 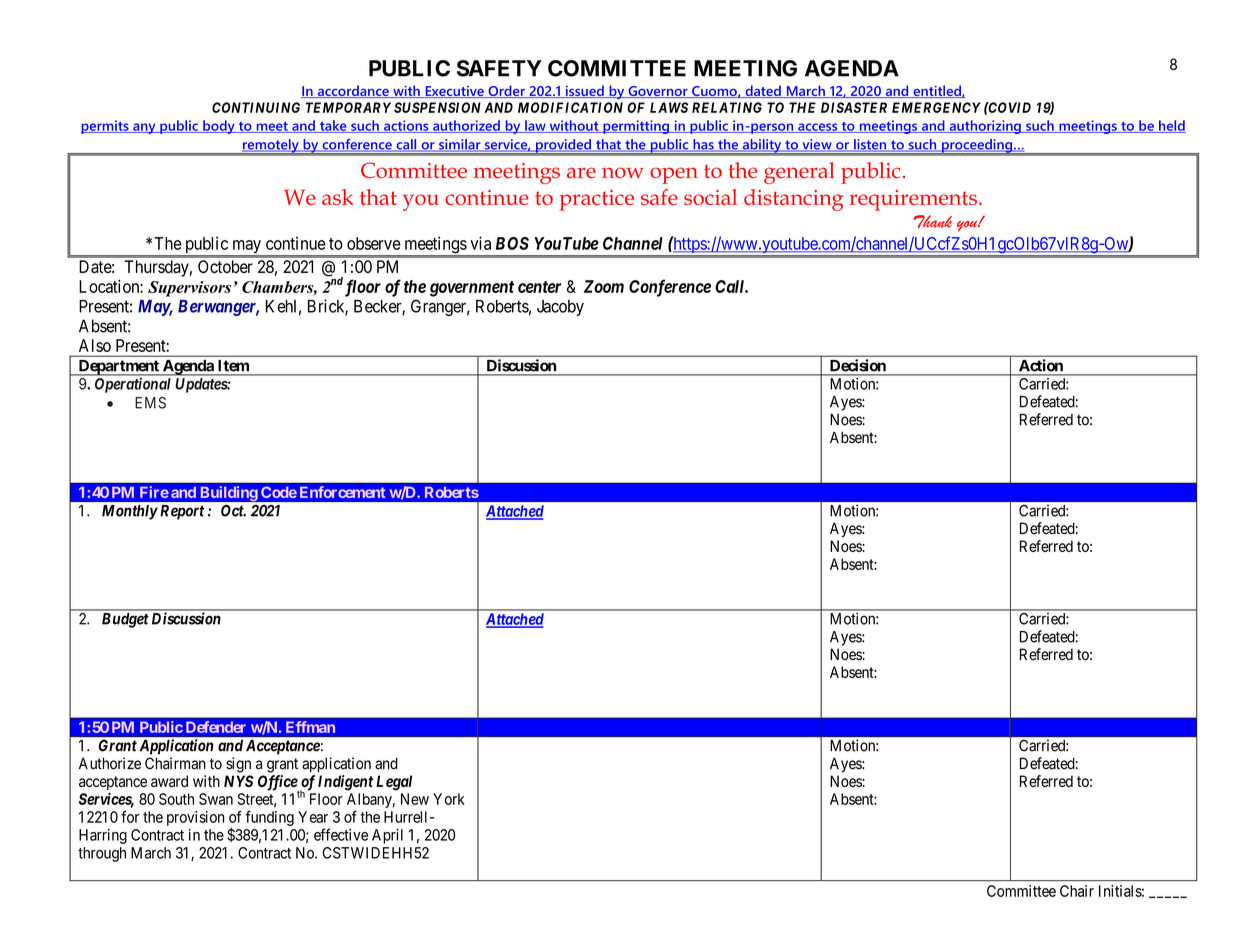 What do you see at coordinates (415, 799) in the document?
I see `New` at bounding box center [415, 799].
